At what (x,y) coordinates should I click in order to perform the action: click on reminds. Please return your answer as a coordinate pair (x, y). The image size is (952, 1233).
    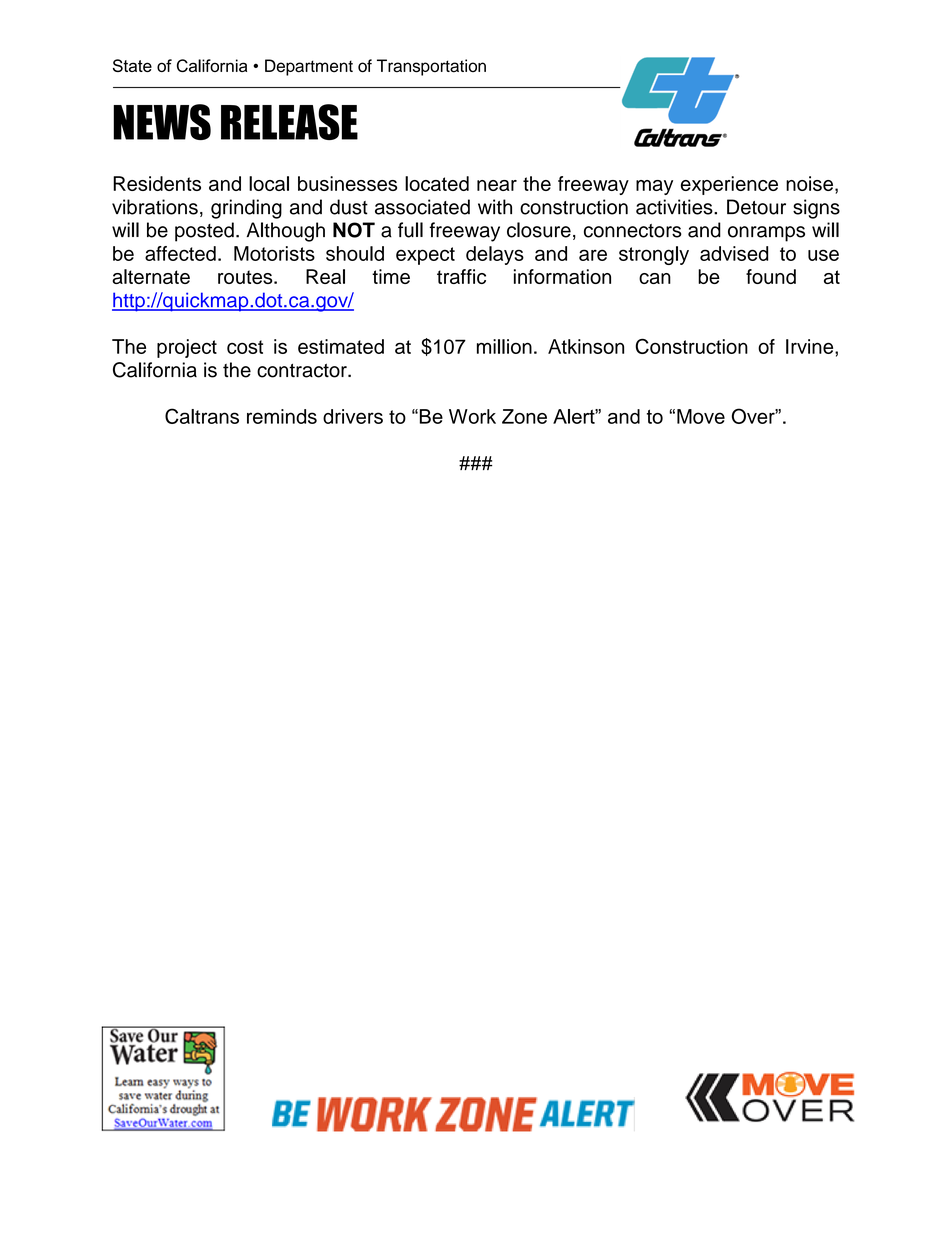
    Looking at the image, I should click on (282, 416).
